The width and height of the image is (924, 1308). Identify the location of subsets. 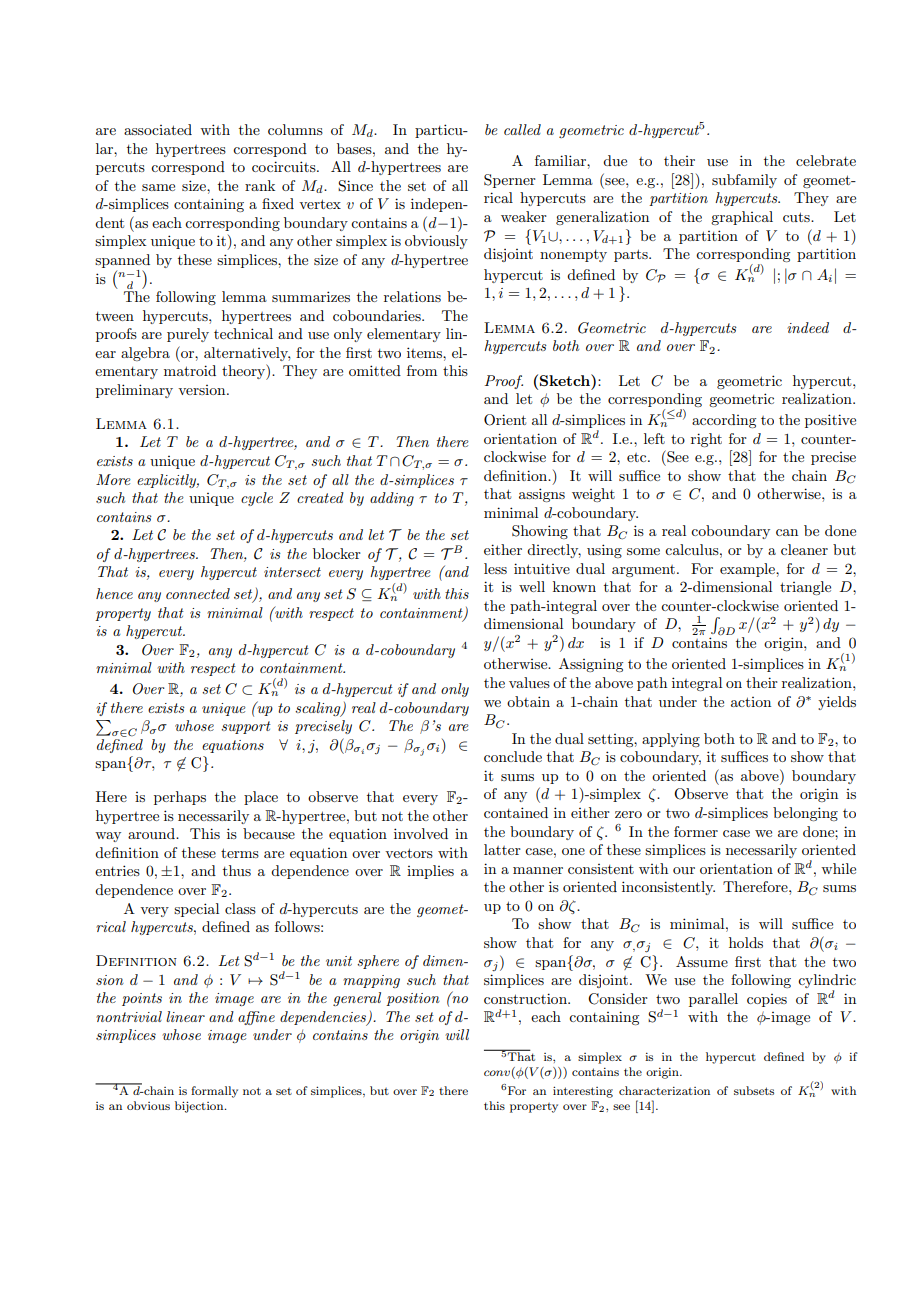
(754, 1090).
